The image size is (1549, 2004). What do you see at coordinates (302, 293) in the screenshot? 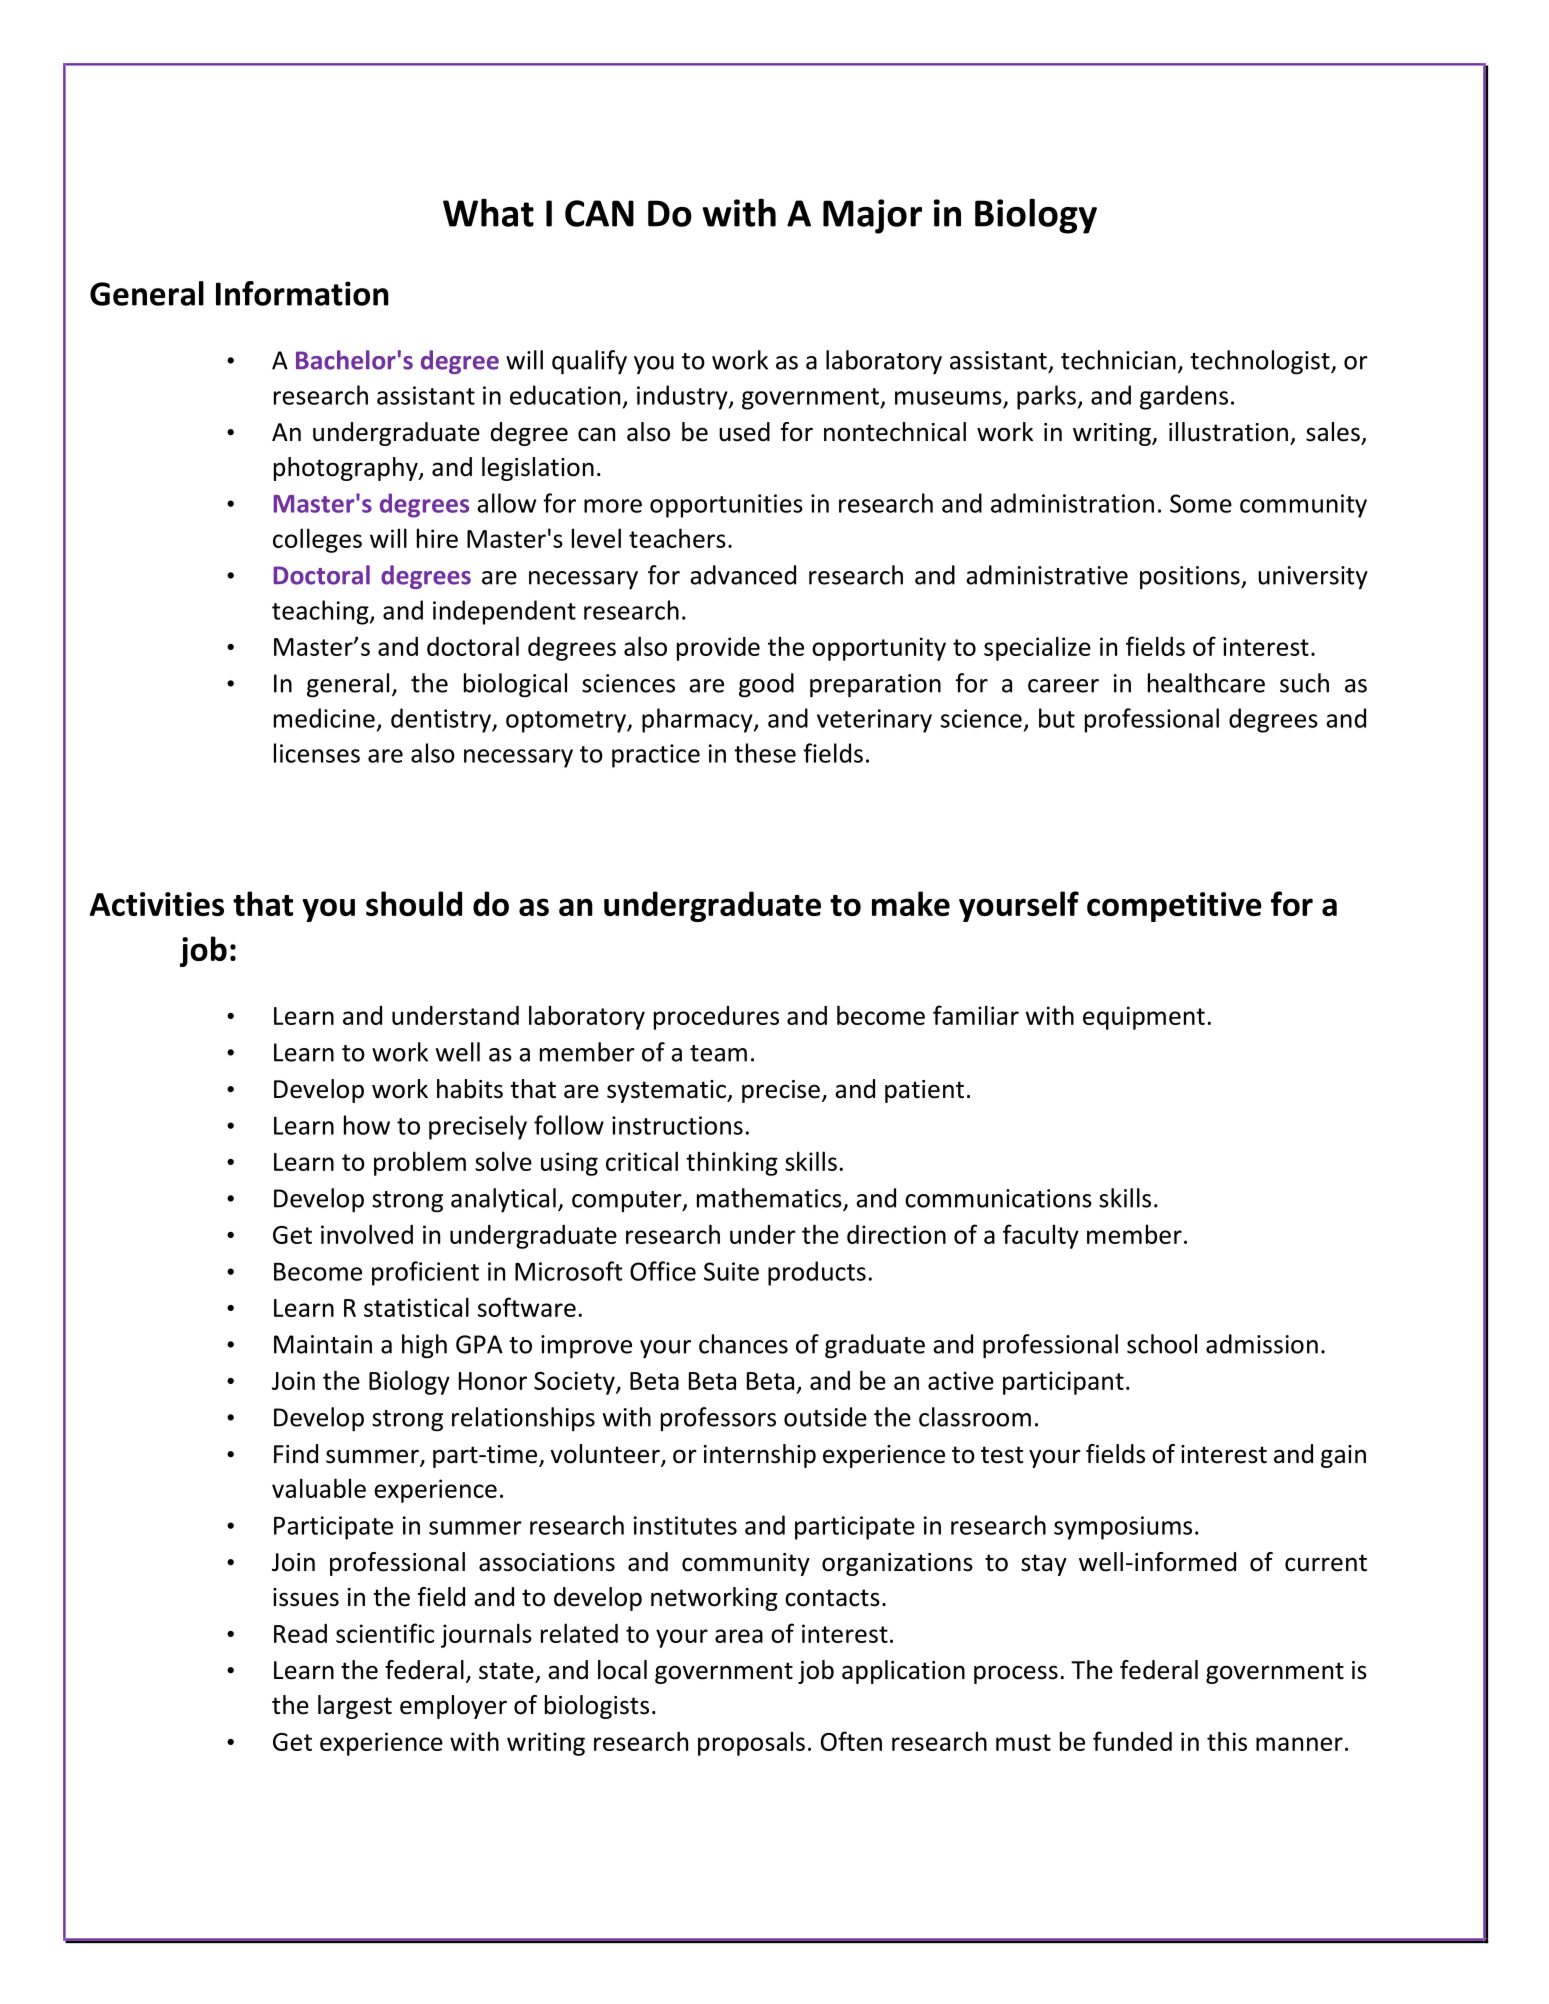
I see `Information` at bounding box center [302, 293].
